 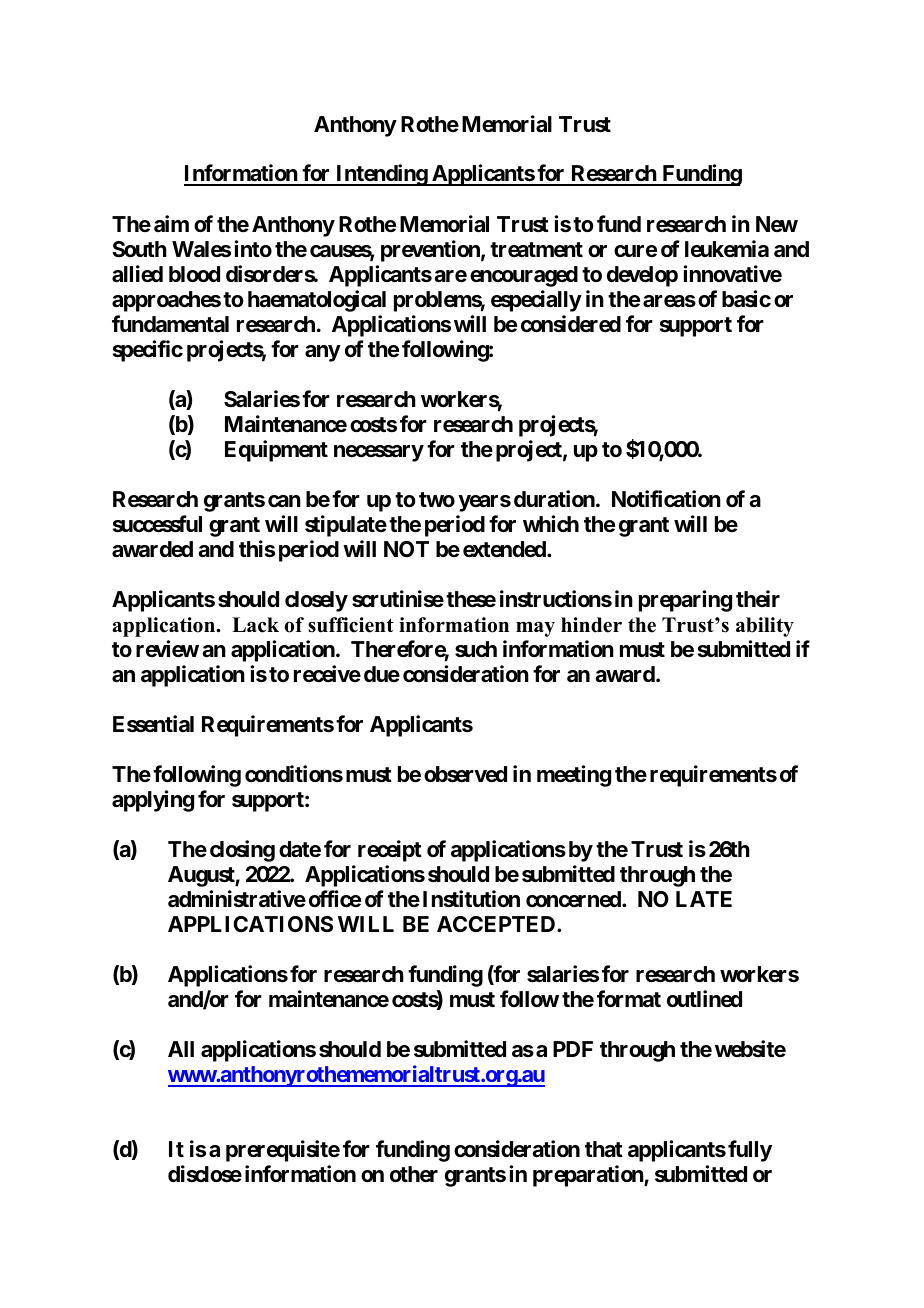 I want to click on leukemia, so click(x=727, y=248).
